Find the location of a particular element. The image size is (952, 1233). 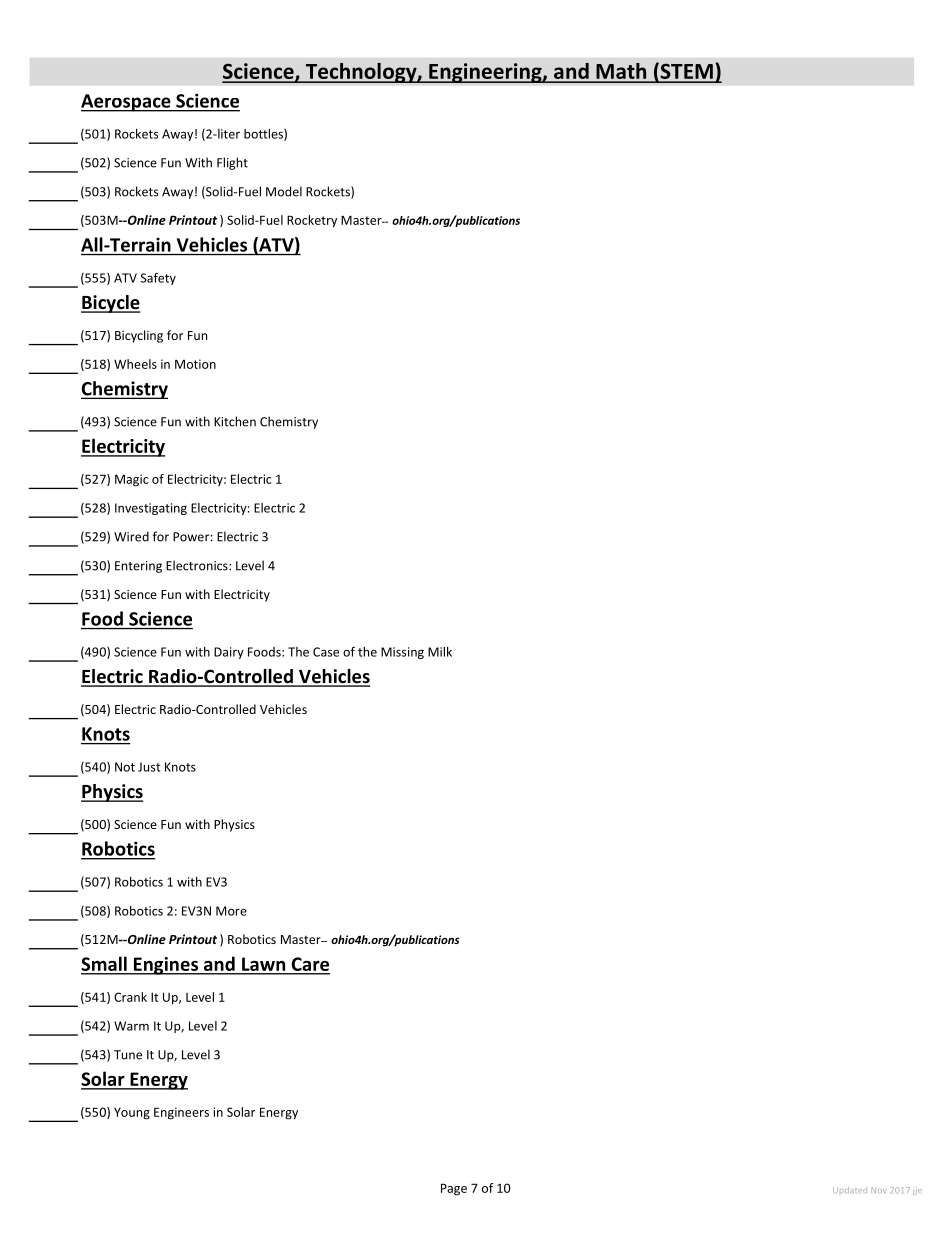

Missing is located at coordinates (402, 653).
